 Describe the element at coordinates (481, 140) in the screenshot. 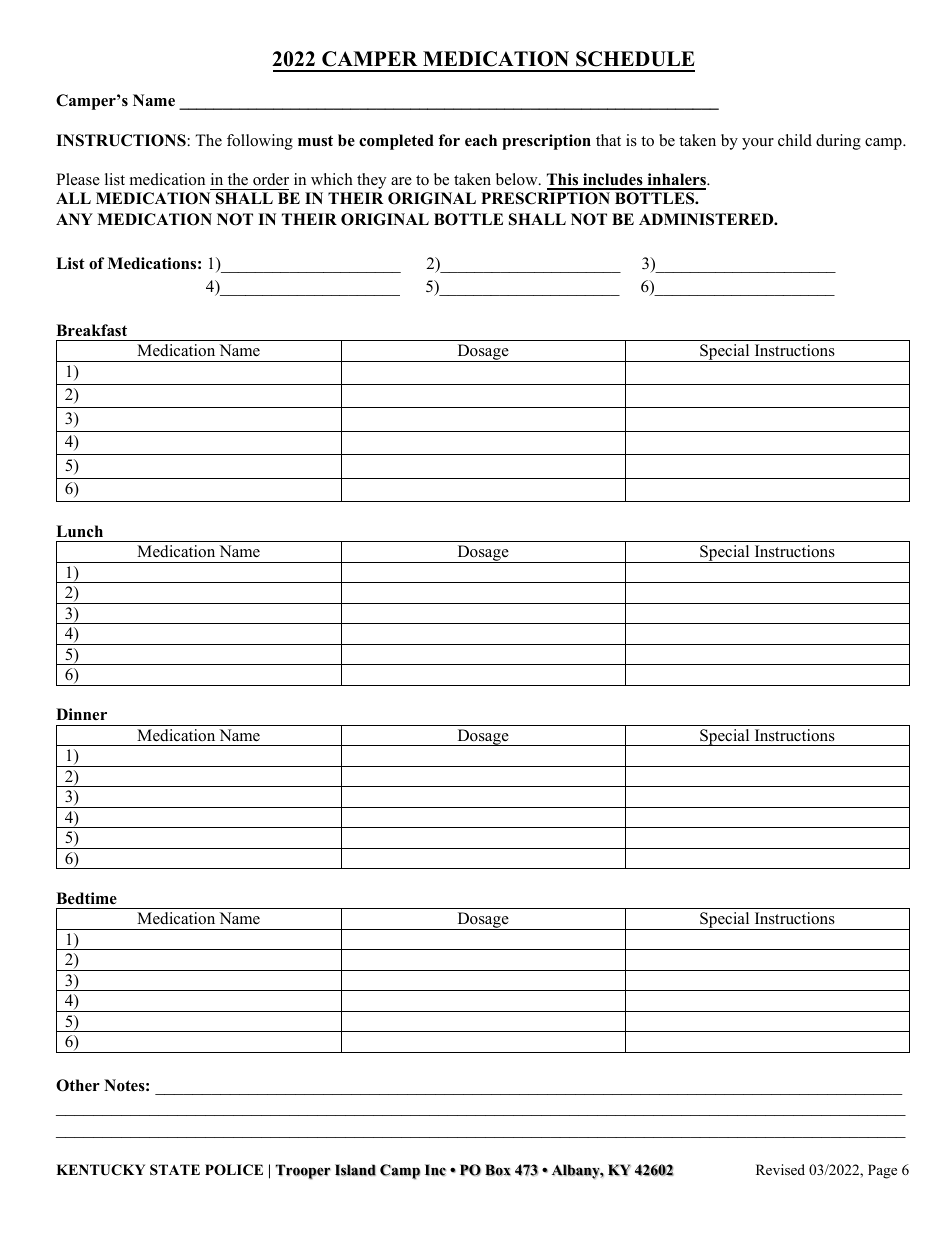

I see `each` at that location.
